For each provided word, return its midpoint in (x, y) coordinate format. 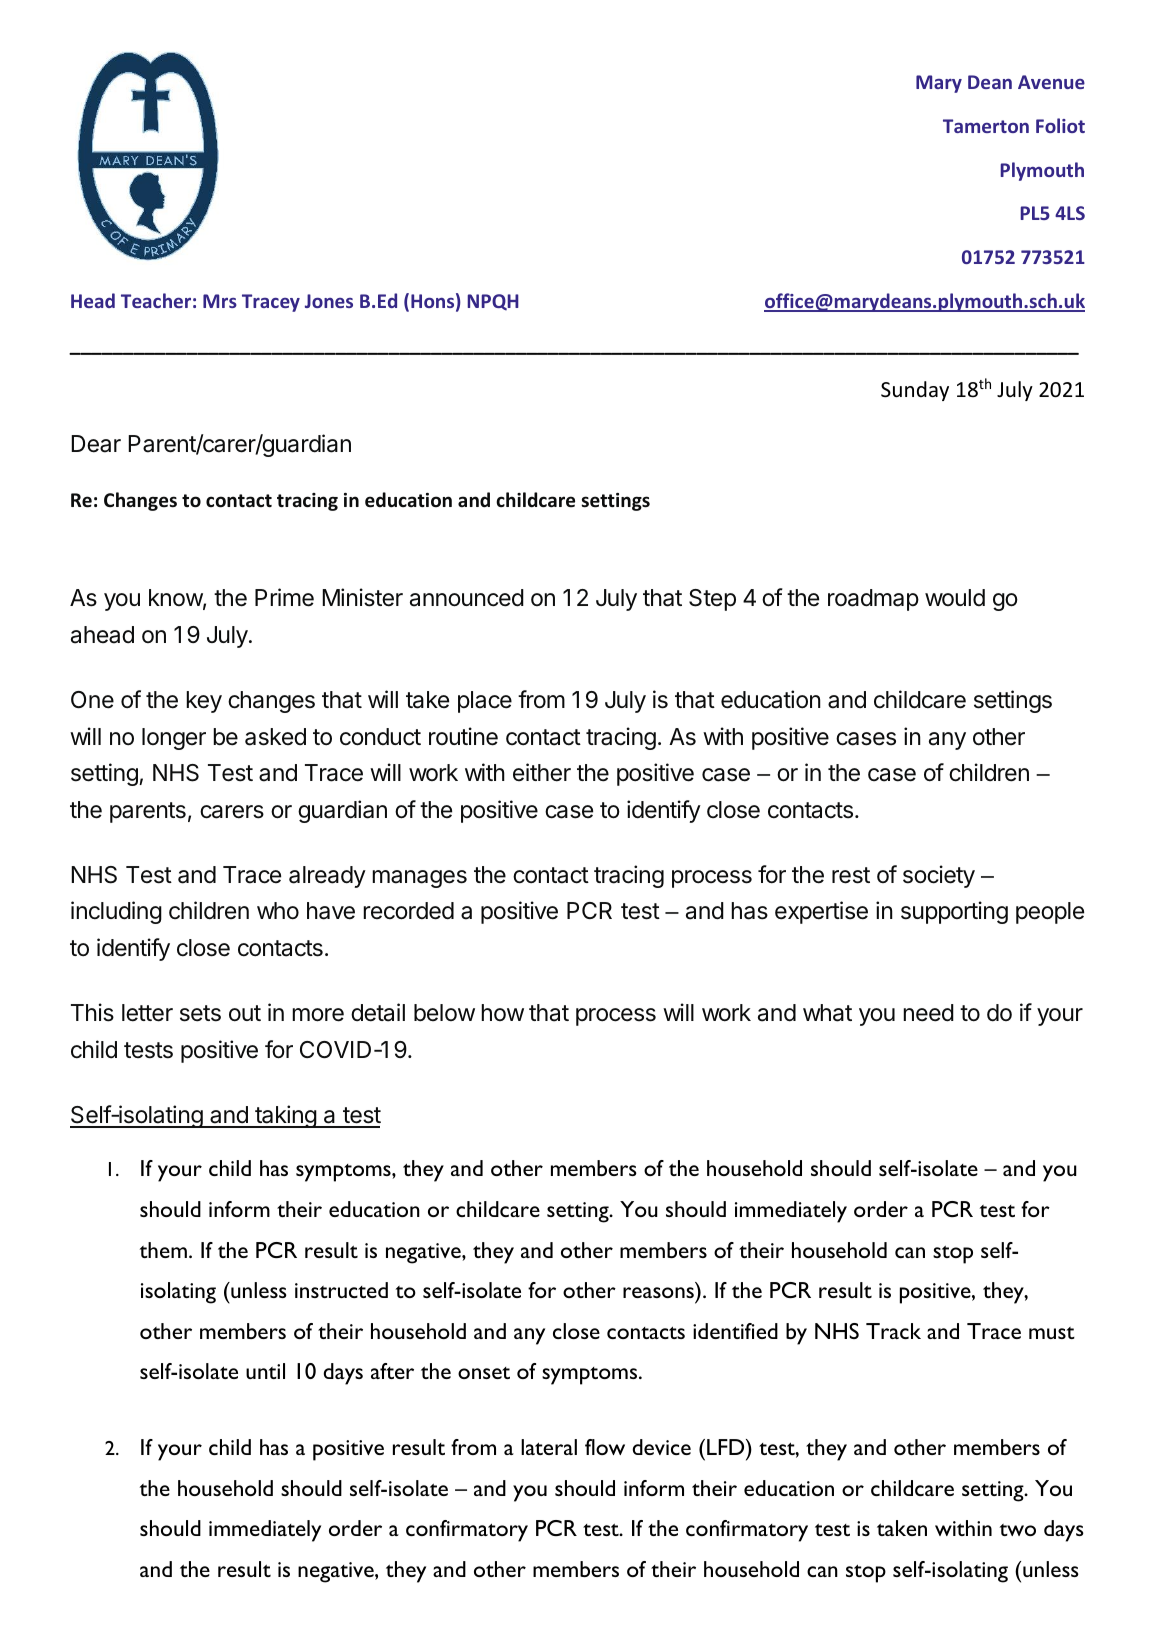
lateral (549, 1447)
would (955, 597)
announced (467, 598)
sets (200, 1013)
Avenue (1051, 82)
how (502, 1012)
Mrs (220, 301)
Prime (284, 597)
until (265, 1371)
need (928, 1013)
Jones (329, 301)
